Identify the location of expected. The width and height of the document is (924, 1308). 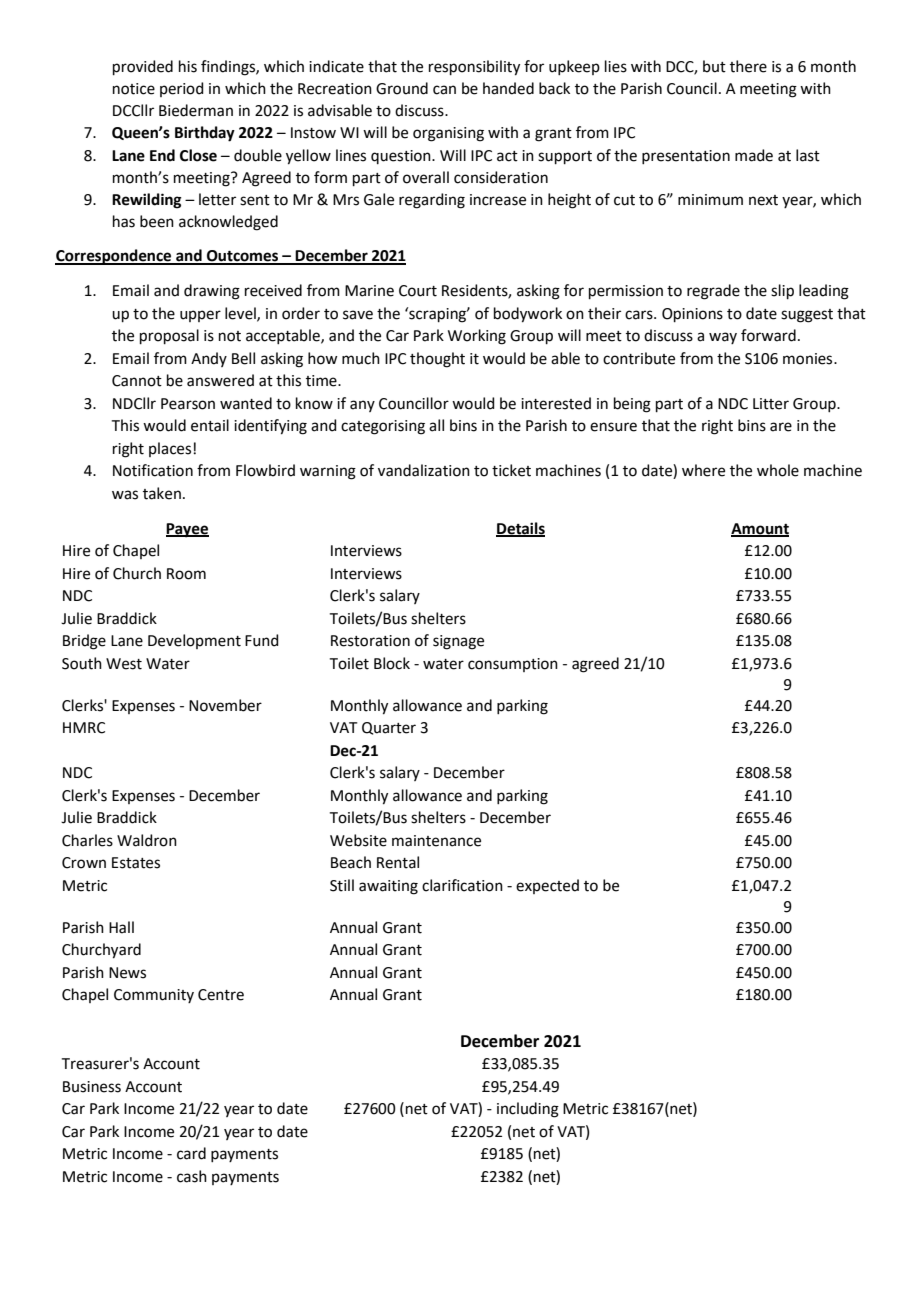
(547, 886).
